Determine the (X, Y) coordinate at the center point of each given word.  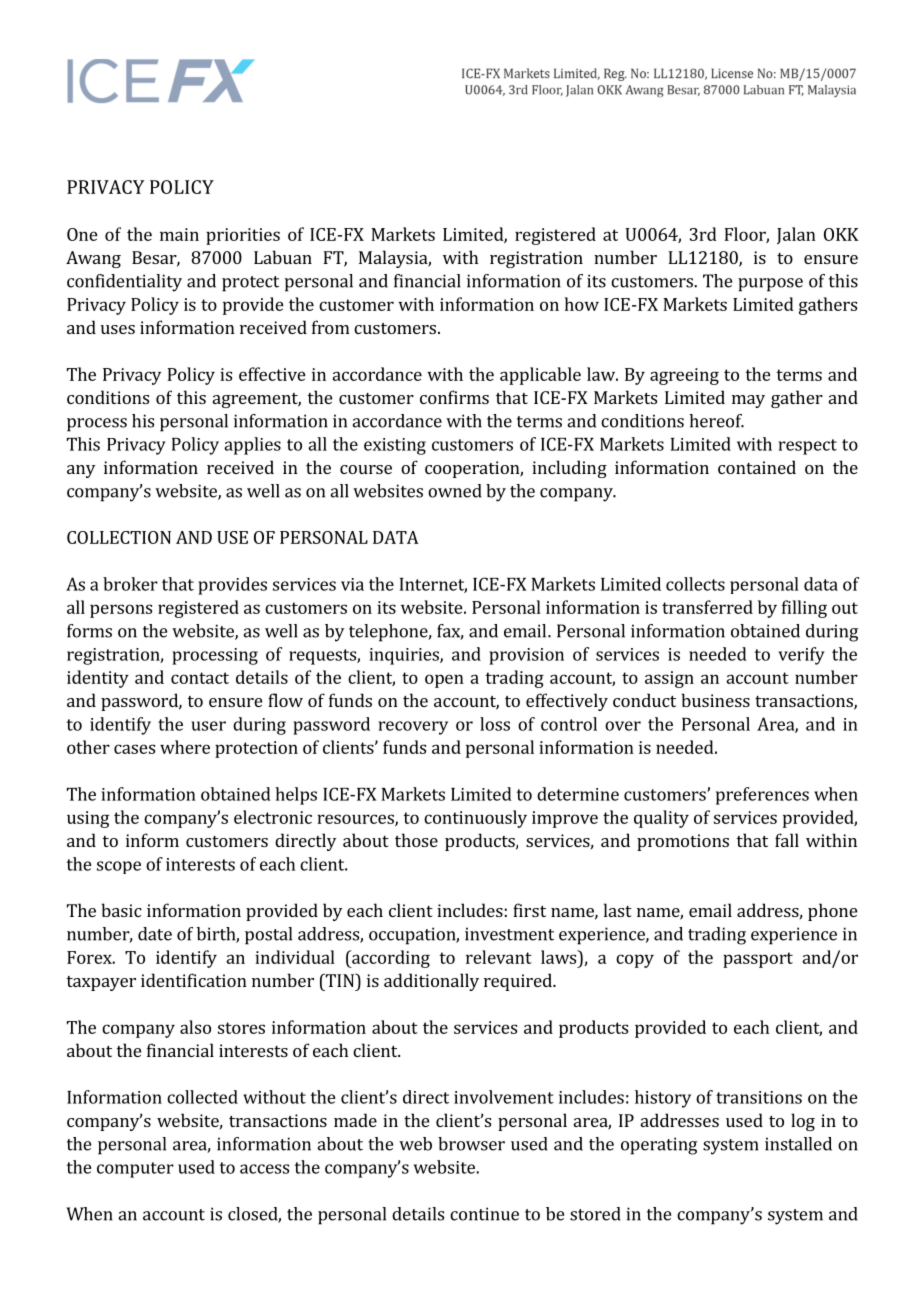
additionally (431, 982)
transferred (707, 607)
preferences (762, 796)
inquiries (405, 656)
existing (395, 446)
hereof (716, 421)
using (88, 819)
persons (121, 611)
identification (194, 980)
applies (252, 446)
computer (135, 1170)
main (179, 234)
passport (758, 960)
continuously (475, 819)
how (582, 304)
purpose (770, 285)
